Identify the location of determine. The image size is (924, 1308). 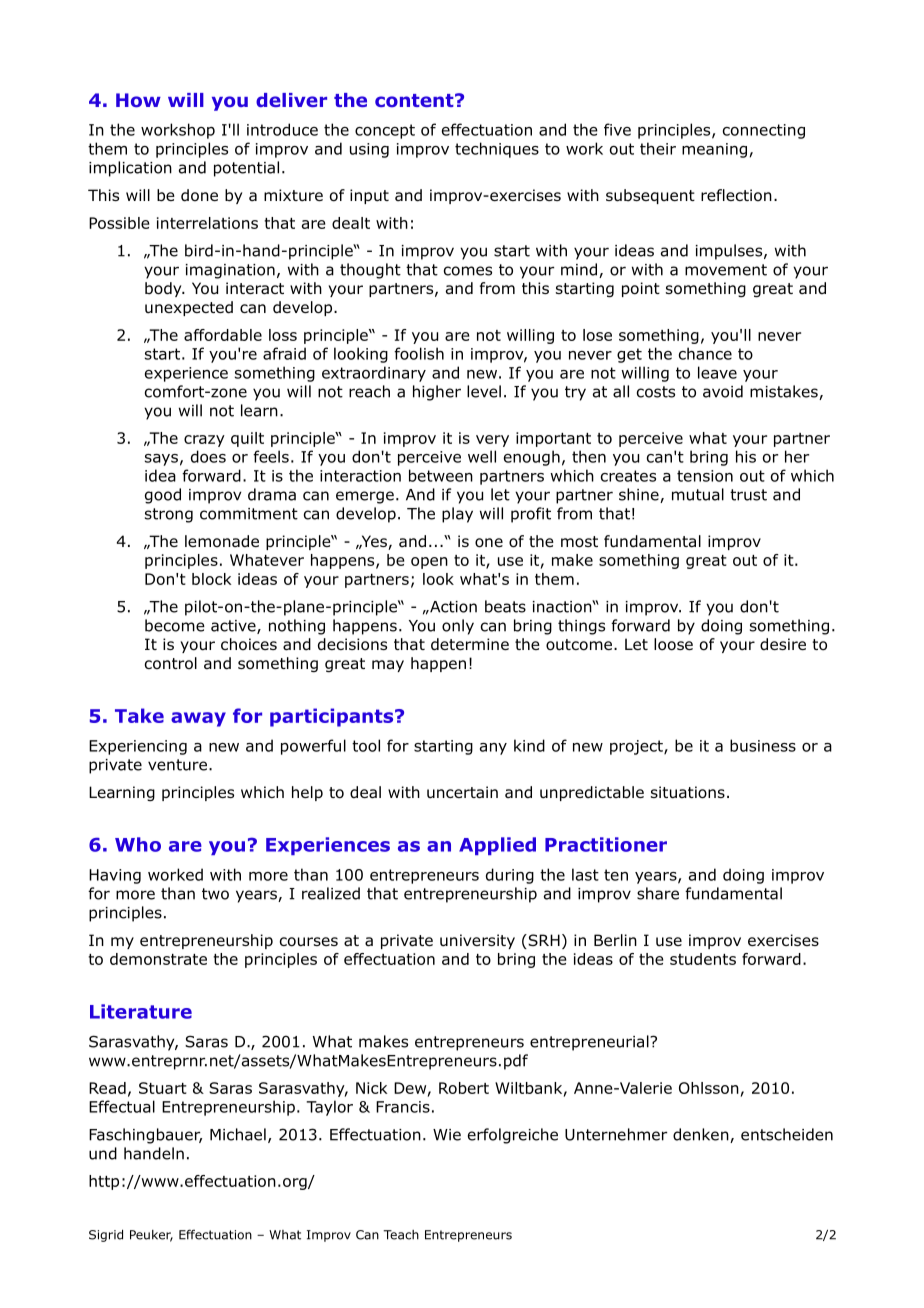
(470, 644).
